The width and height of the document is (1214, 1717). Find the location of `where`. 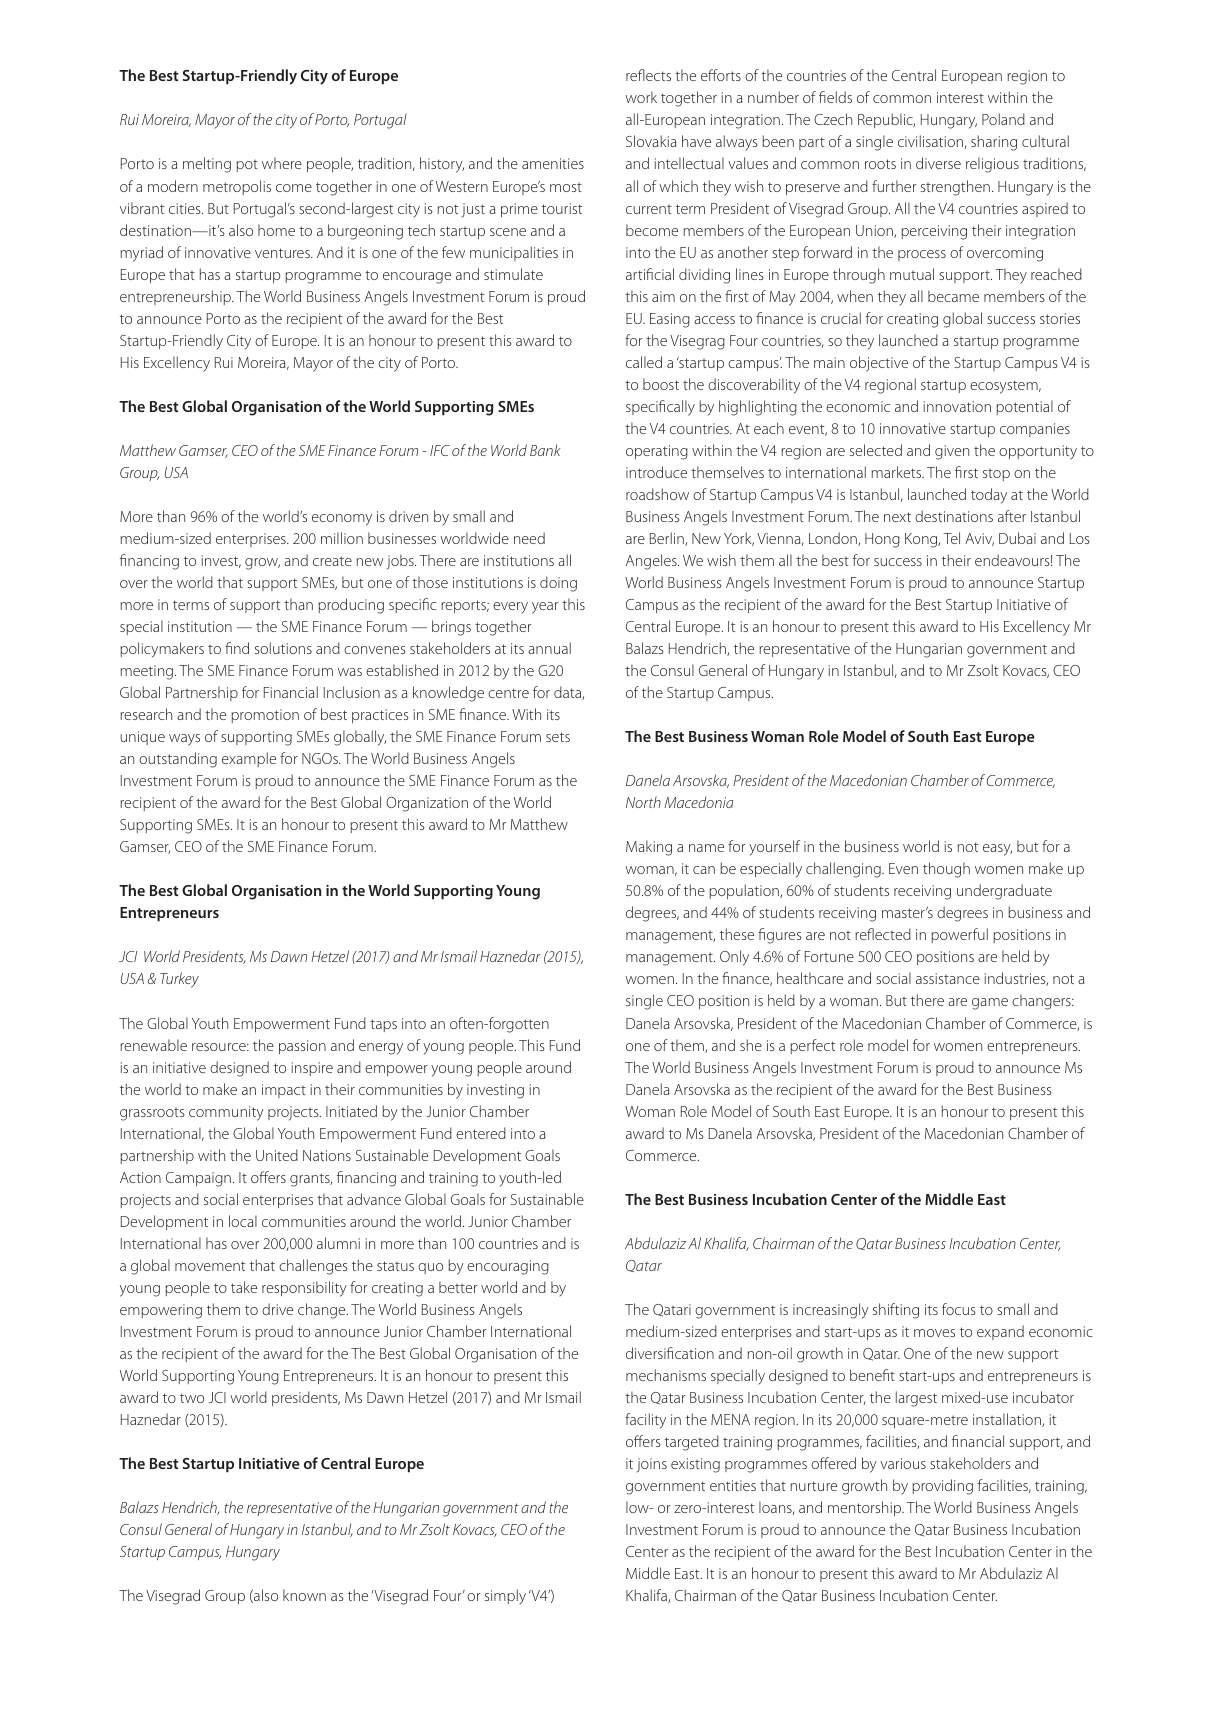

where is located at coordinates (282, 163).
